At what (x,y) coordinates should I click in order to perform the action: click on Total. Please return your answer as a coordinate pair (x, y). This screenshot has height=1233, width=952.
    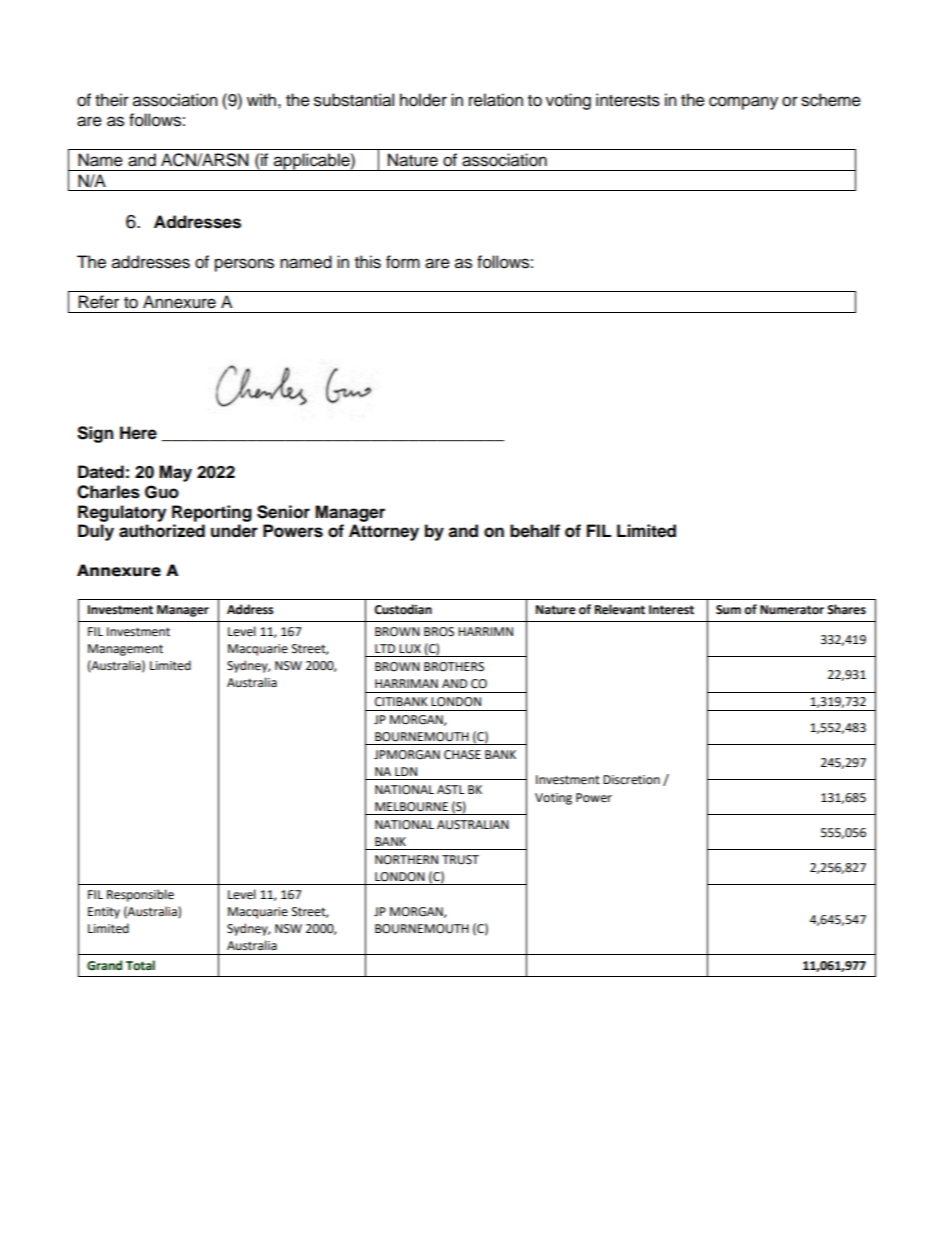
    Looking at the image, I should click on (140, 965).
